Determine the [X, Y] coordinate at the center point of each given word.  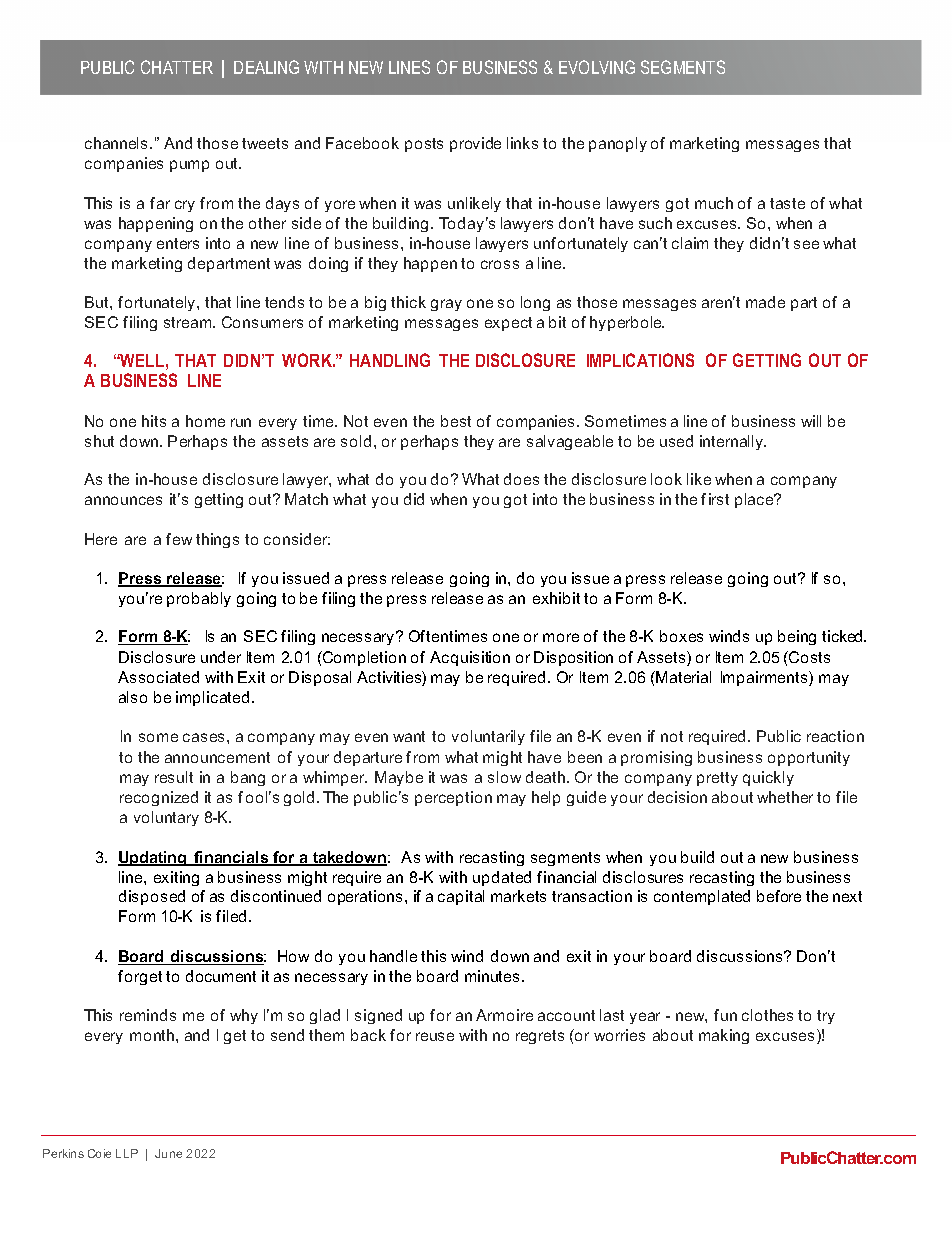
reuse [435, 1036]
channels [118, 143]
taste [787, 203]
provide [475, 144]
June [168, 1153]
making [724, 1036]
